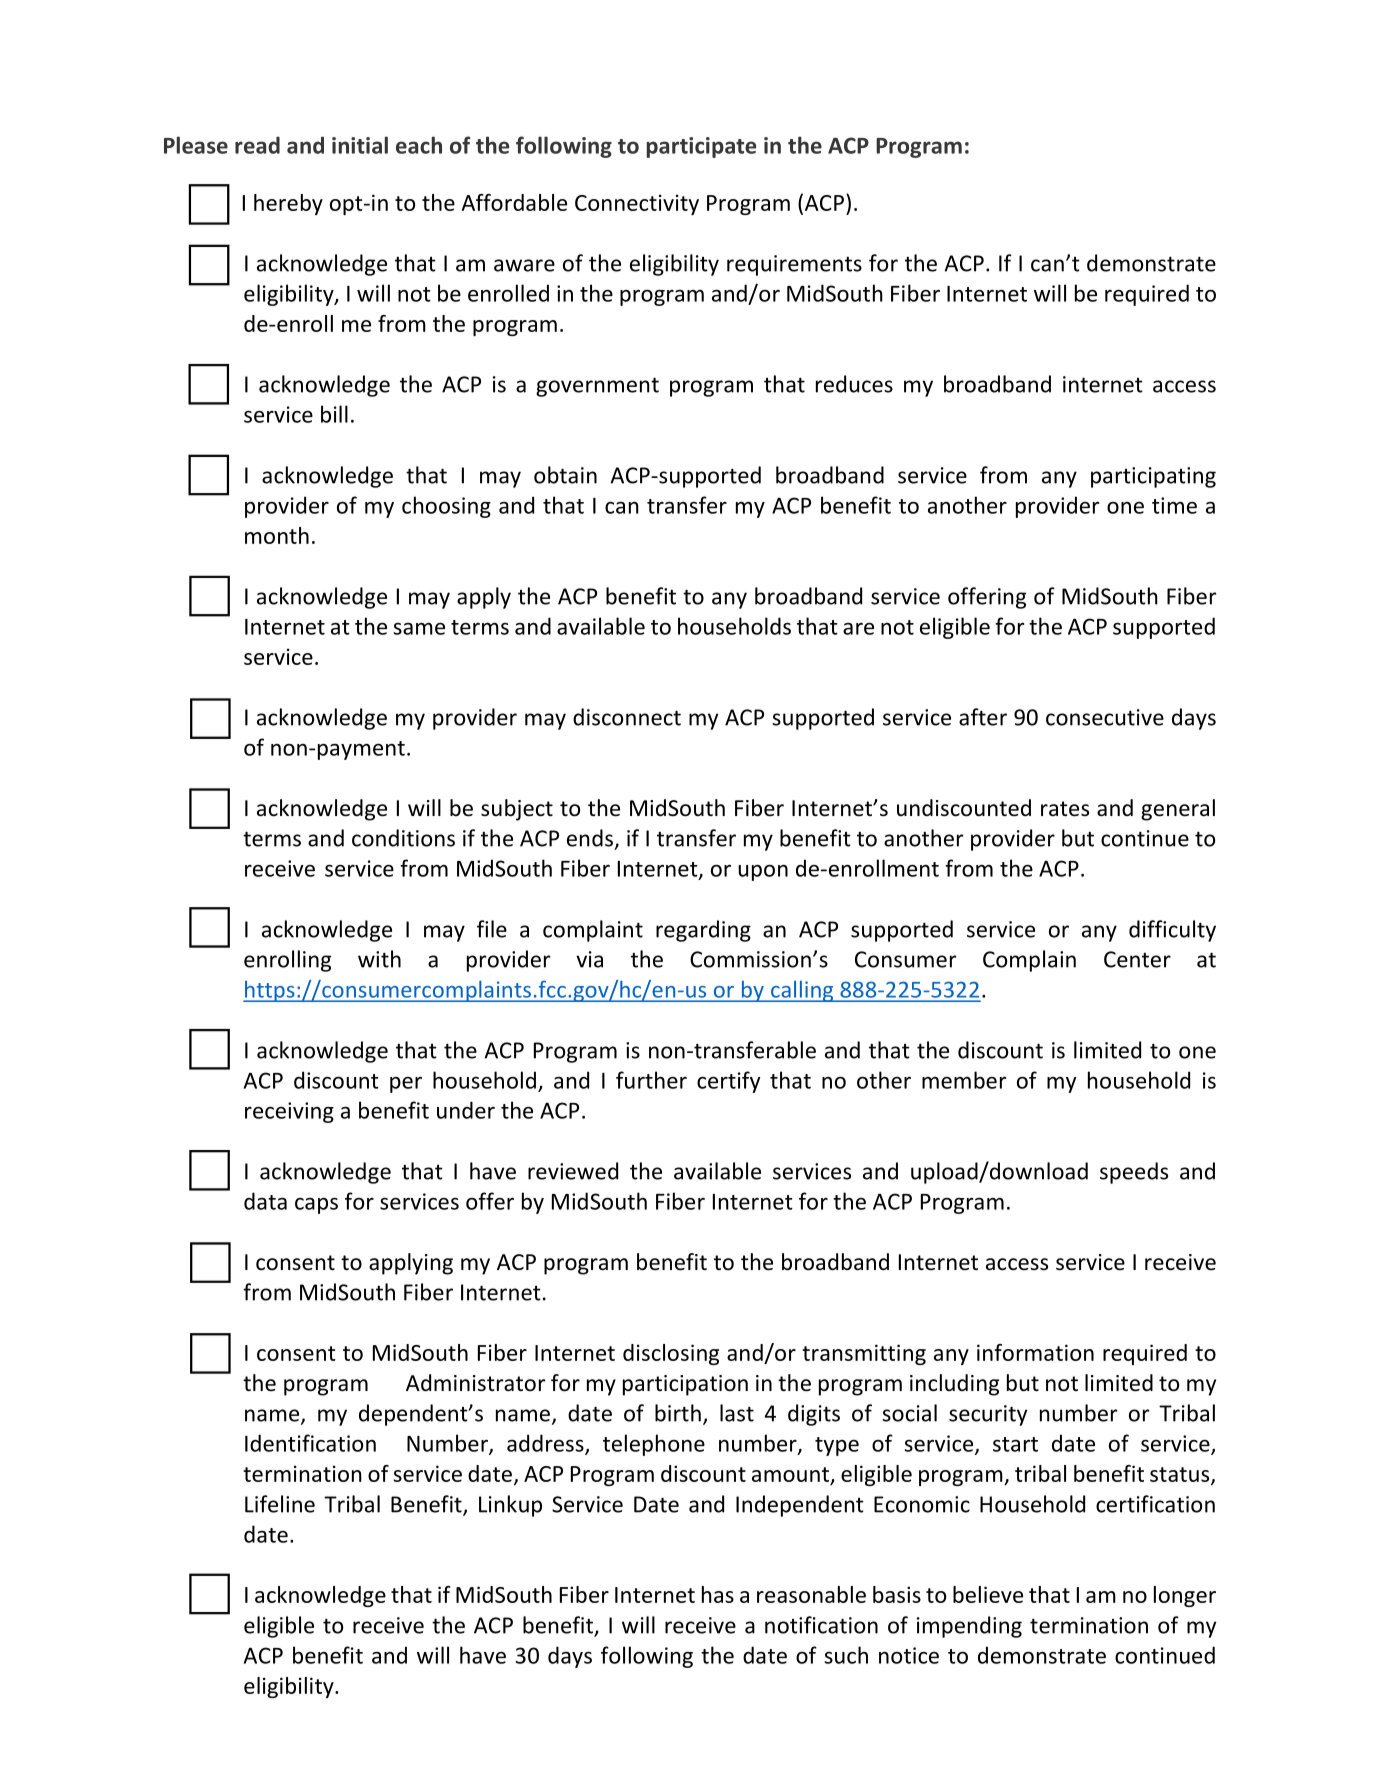 The width and height of the image is (1379, 1785). I want to click on speeds, so click(1134, 1173).
